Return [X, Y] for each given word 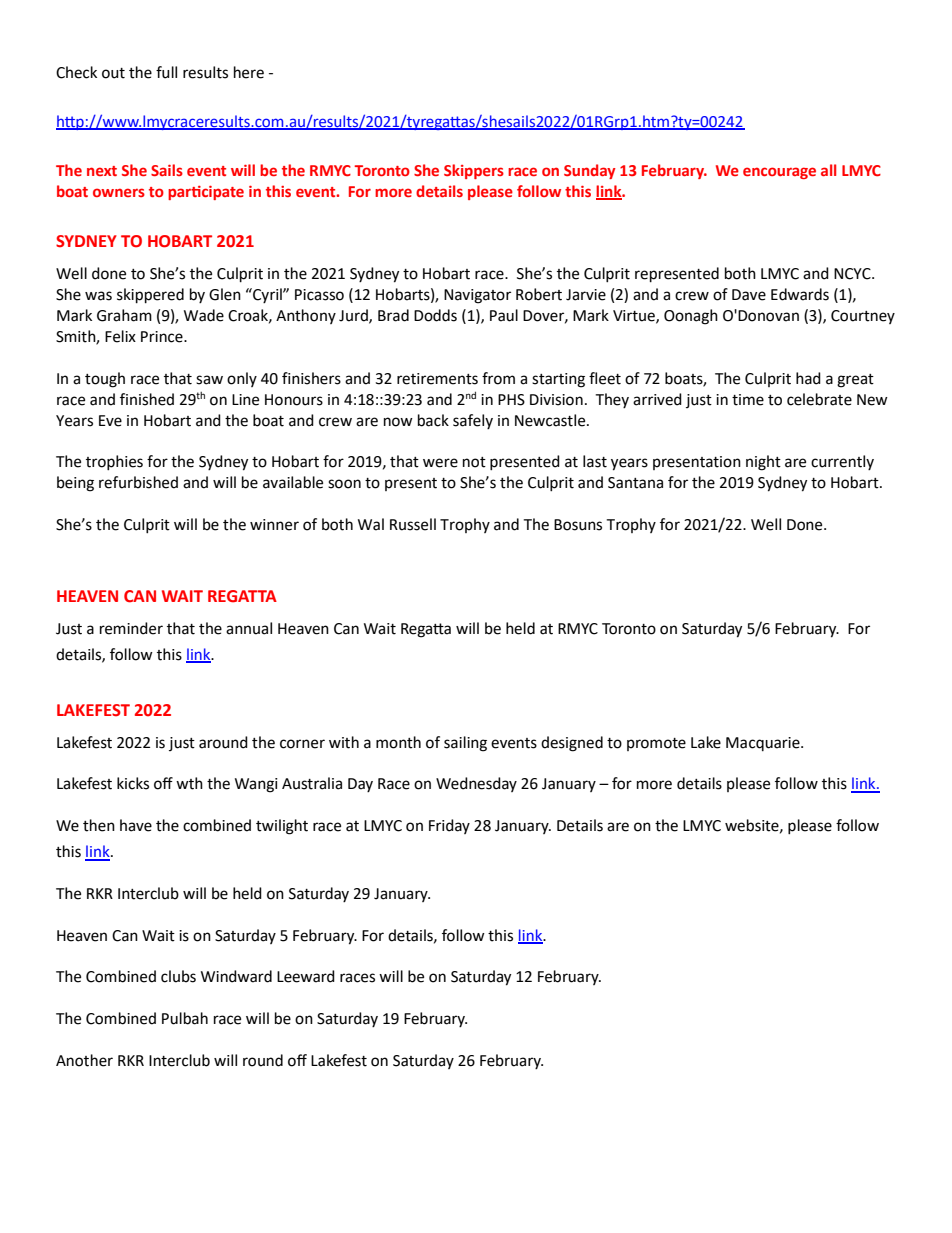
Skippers [474, 171]
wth [189, 783]
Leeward [306, 976]
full [166, 72]
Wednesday [476, 784]
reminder [131, 628]
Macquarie [764, 744]
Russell [413, 524]
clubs [178, 976]
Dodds [435, 315]
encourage [779, 173]
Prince [163, 337]
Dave [749, 295]
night [763, 463]
